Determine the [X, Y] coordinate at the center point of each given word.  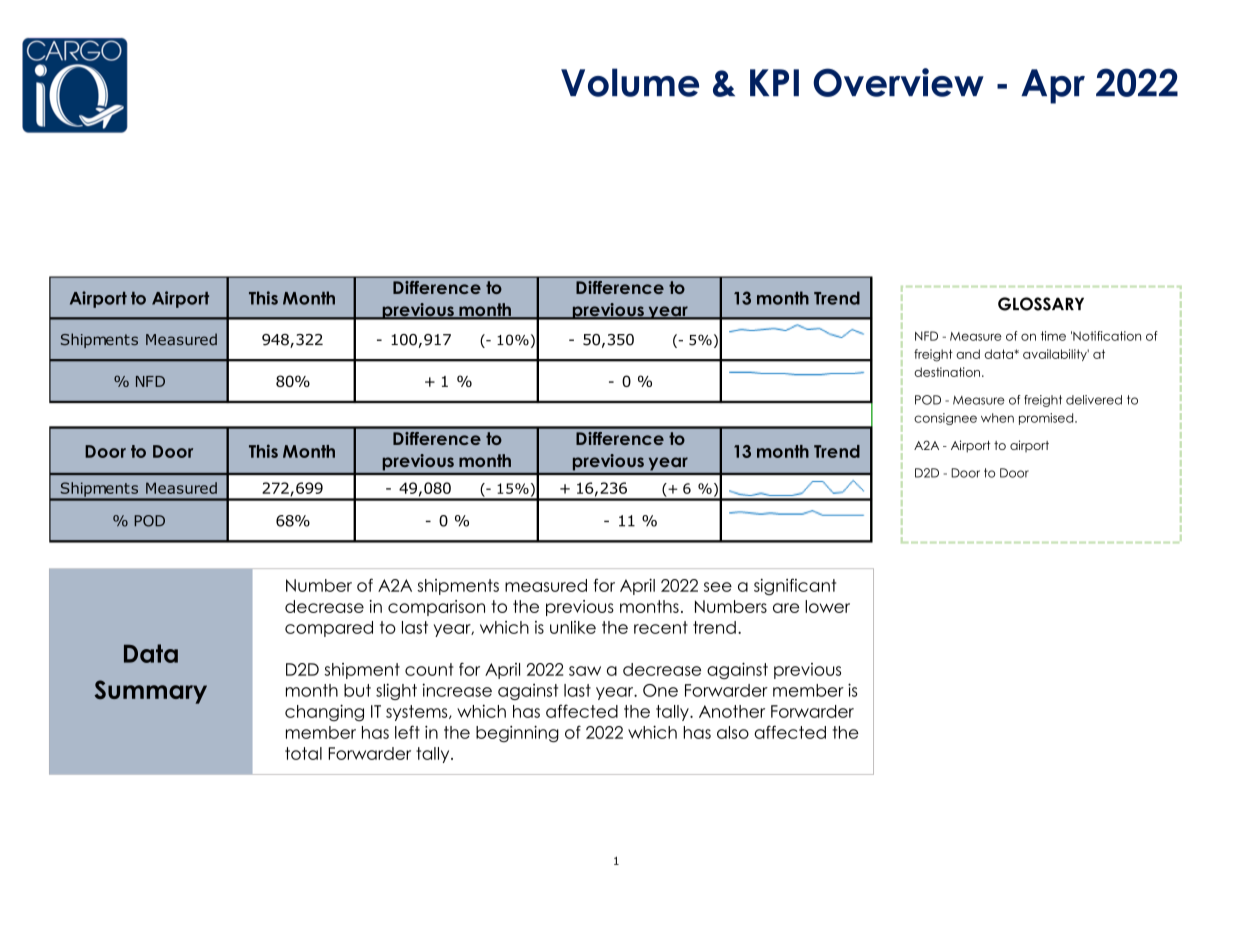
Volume [630, 82]
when [997, 418]
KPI [774, 82]
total [303, 753]
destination [947, 372]
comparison [436, 608]
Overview [898, 82]
